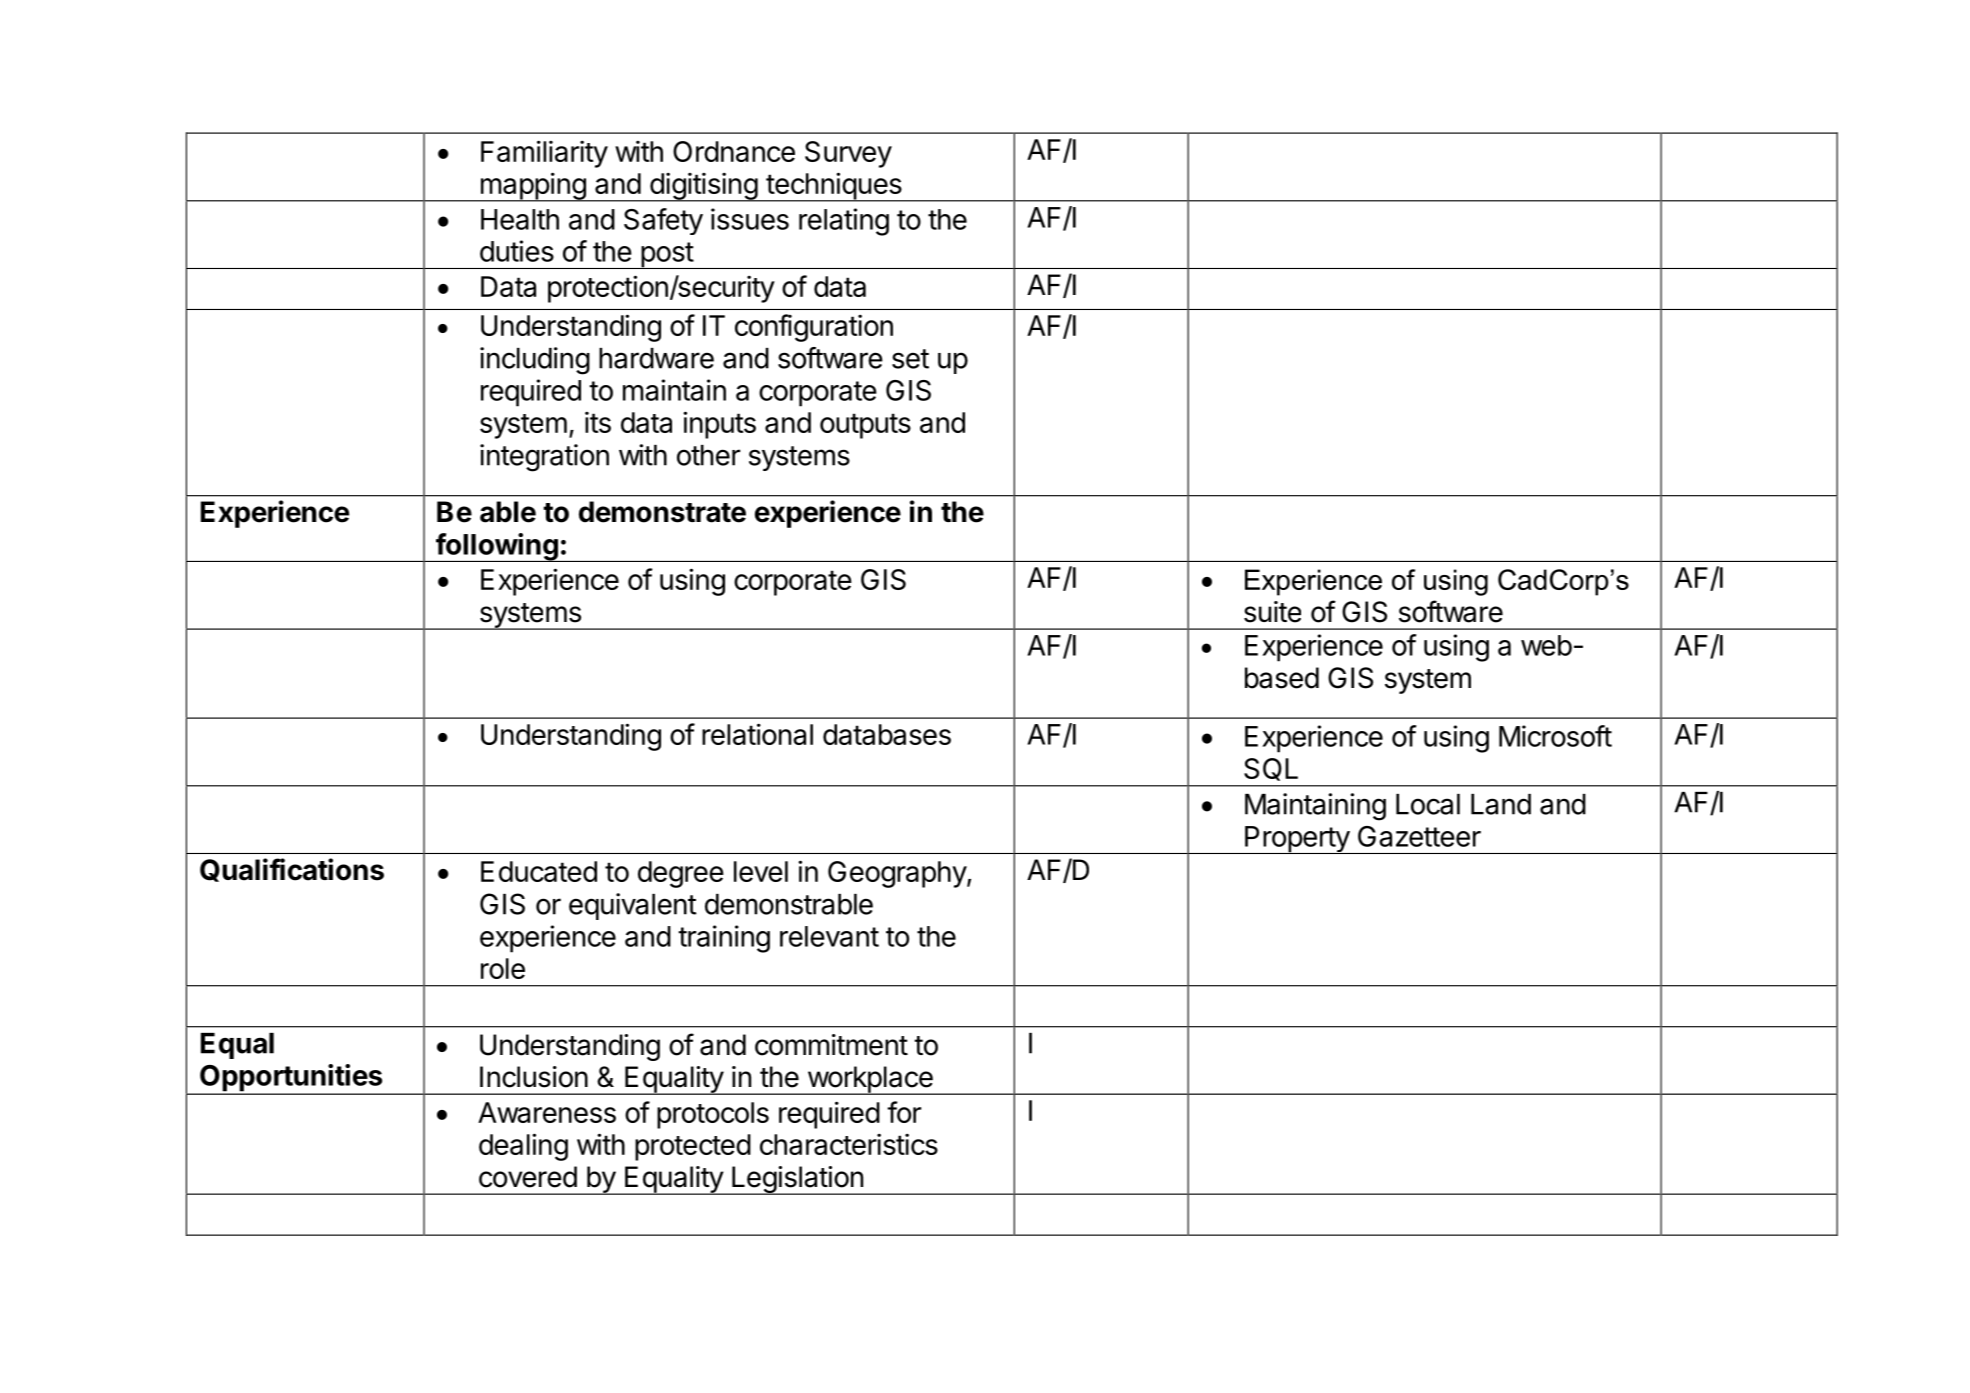 The width and height of the page is (1970, 1393). I want to click on characteristics, so click(849, 1144).
